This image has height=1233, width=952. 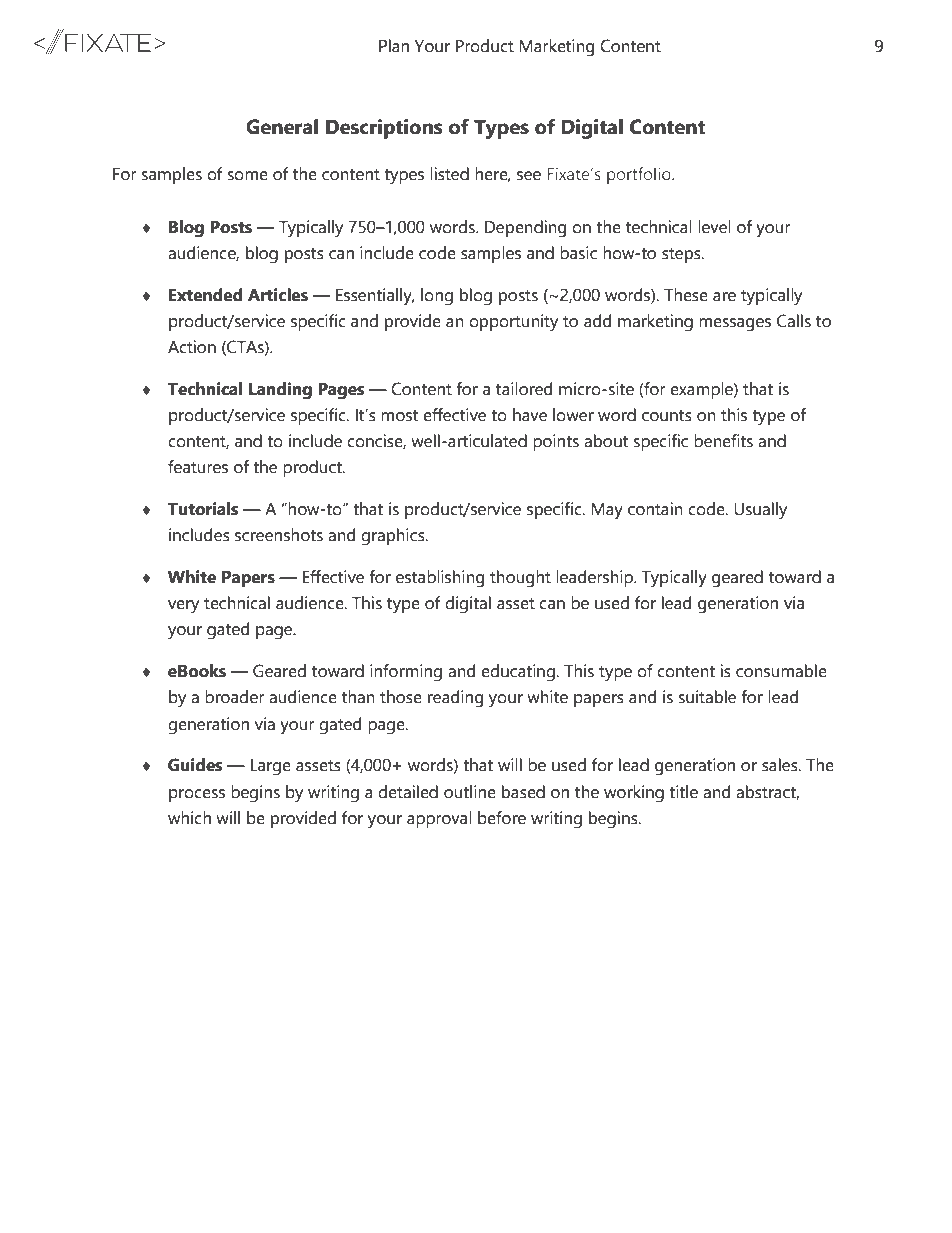 What do you see at coordinates (714, 227) in the image?
I see `level` at bounding box center [714, 227].
